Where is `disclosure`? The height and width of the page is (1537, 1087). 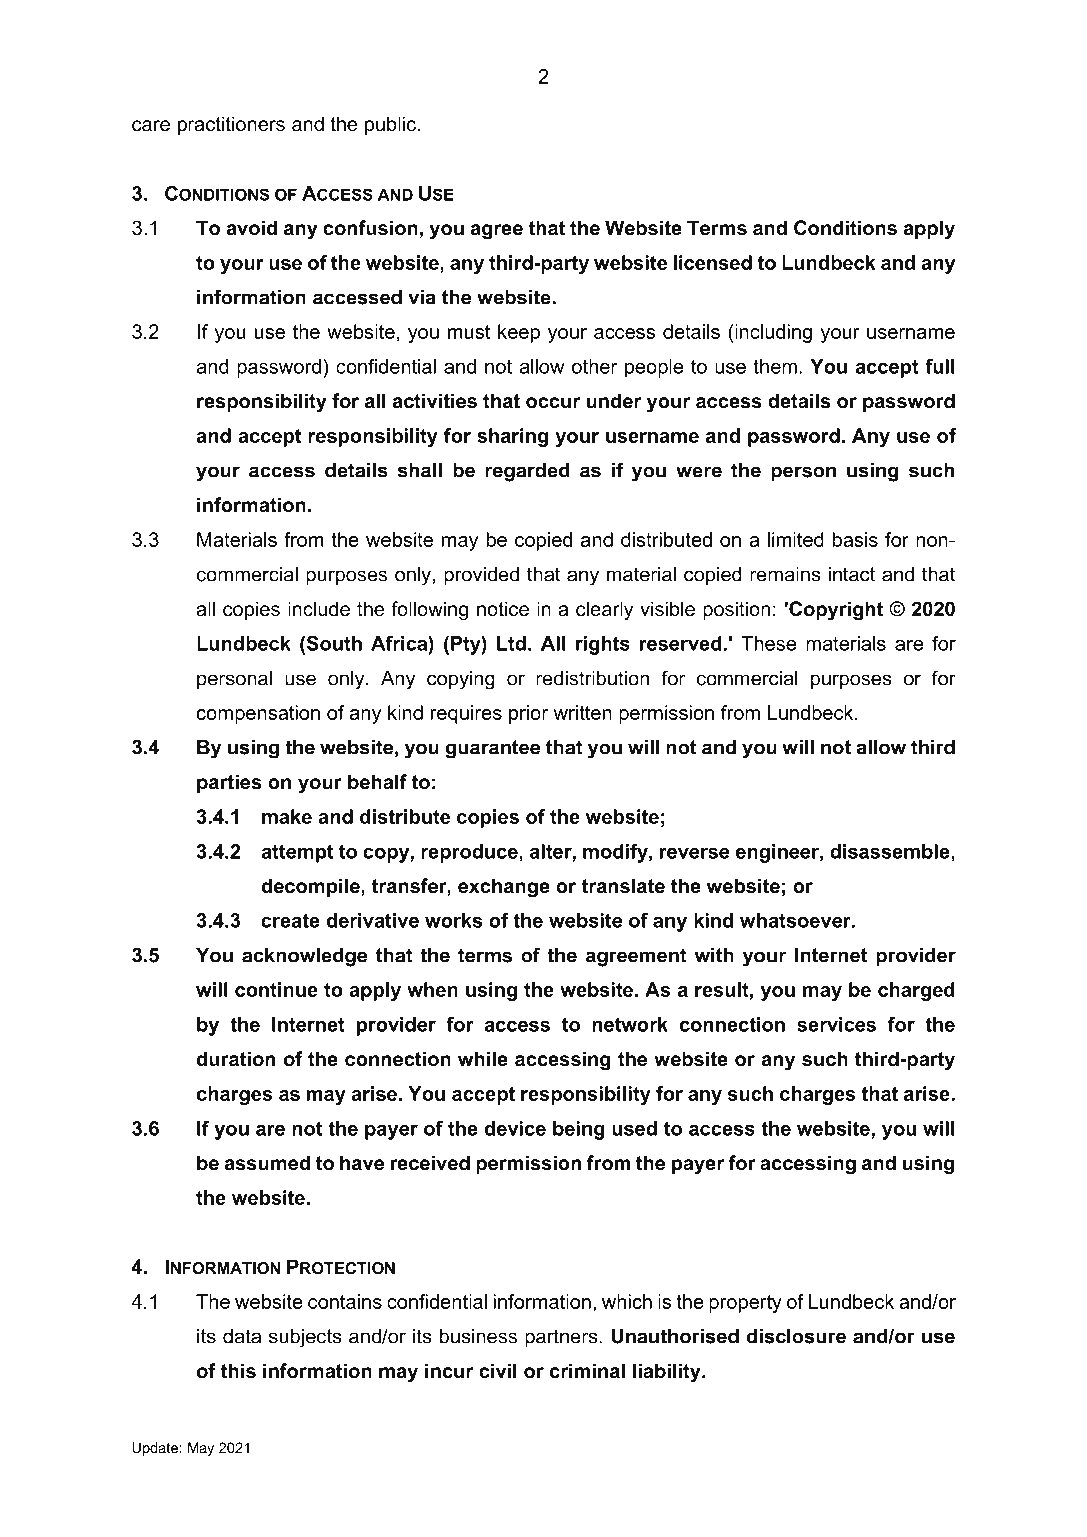
disclosure is located at coordinates (796, 1336).
